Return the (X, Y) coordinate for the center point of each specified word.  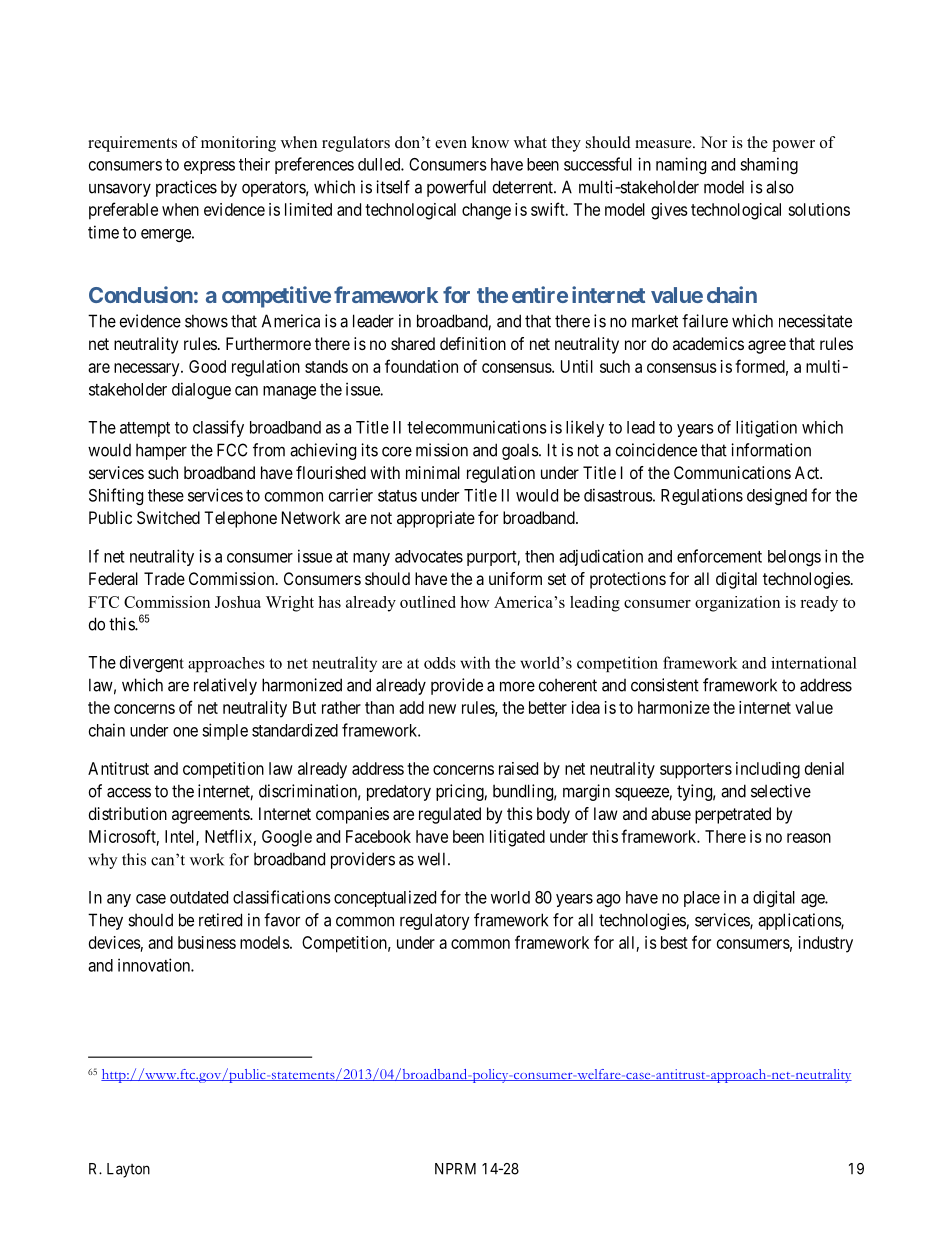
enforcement (719, 556)
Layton (128, 1170)
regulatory (435, 921)
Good (207, 366)
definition (473, 343)
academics (708, 343)
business (207, 942)
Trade (164, 578)
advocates (429, 556)
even (451, 144)
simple (225, 731)
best (674, 942)
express (209, 167)
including (768, 770)
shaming (769, 165)
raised (518, 768)
